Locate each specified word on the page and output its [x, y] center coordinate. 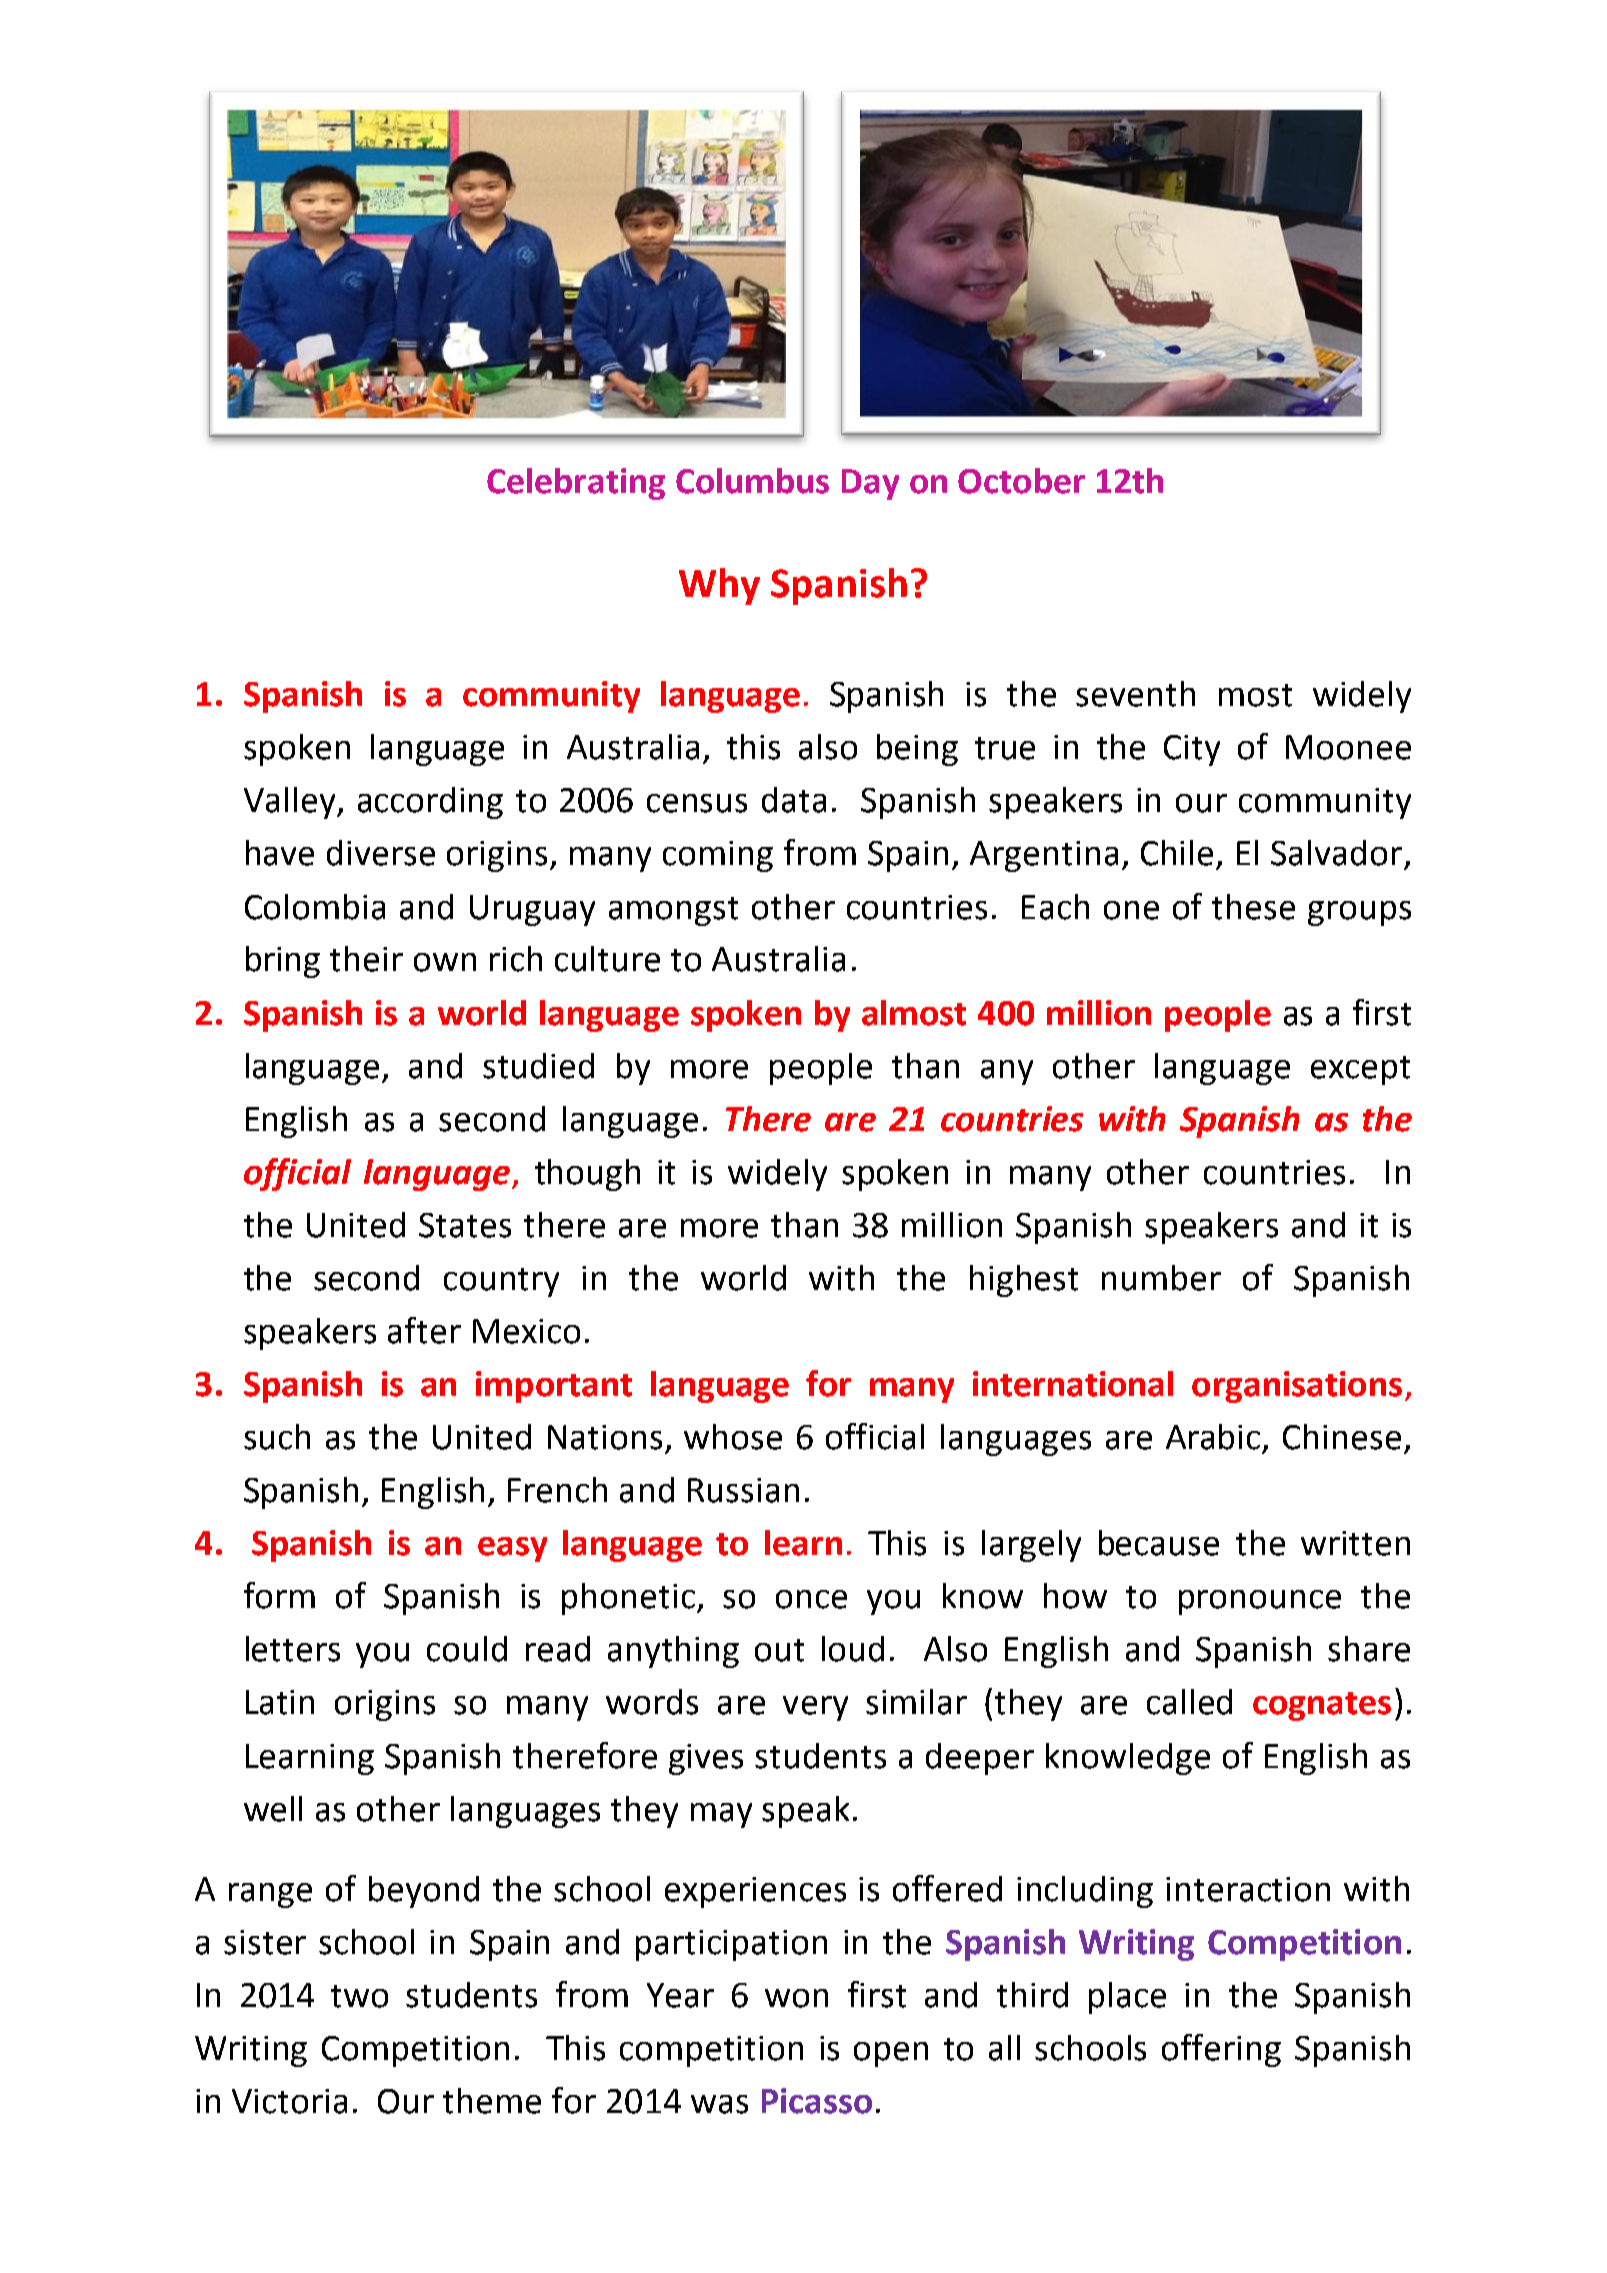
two [359, 1996]
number [1161, 1278]
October [1021, 481]
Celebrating [576, 484]
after [424, 1330]
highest [1024, 1281]
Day [870, 484]
